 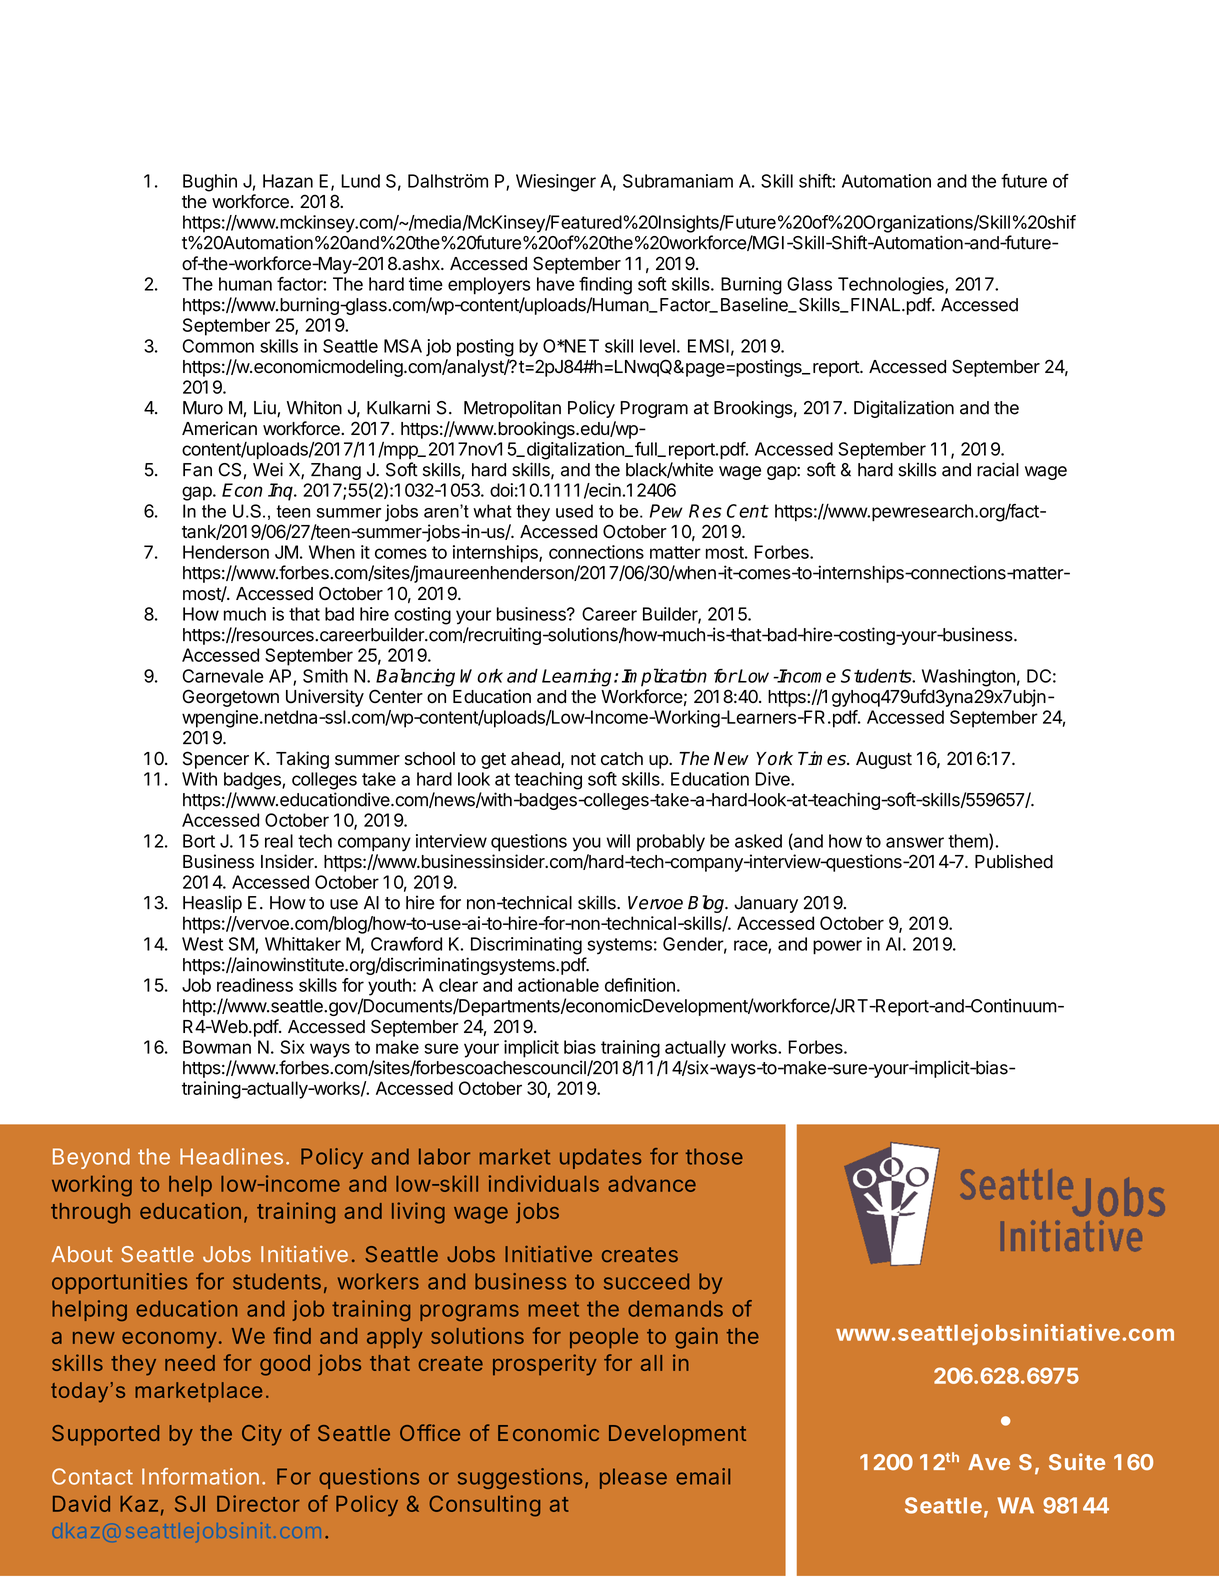 What do you see at coordinates (197, 470) in the screenshot?
I see `Fan` at bounding box center [197, 470].
